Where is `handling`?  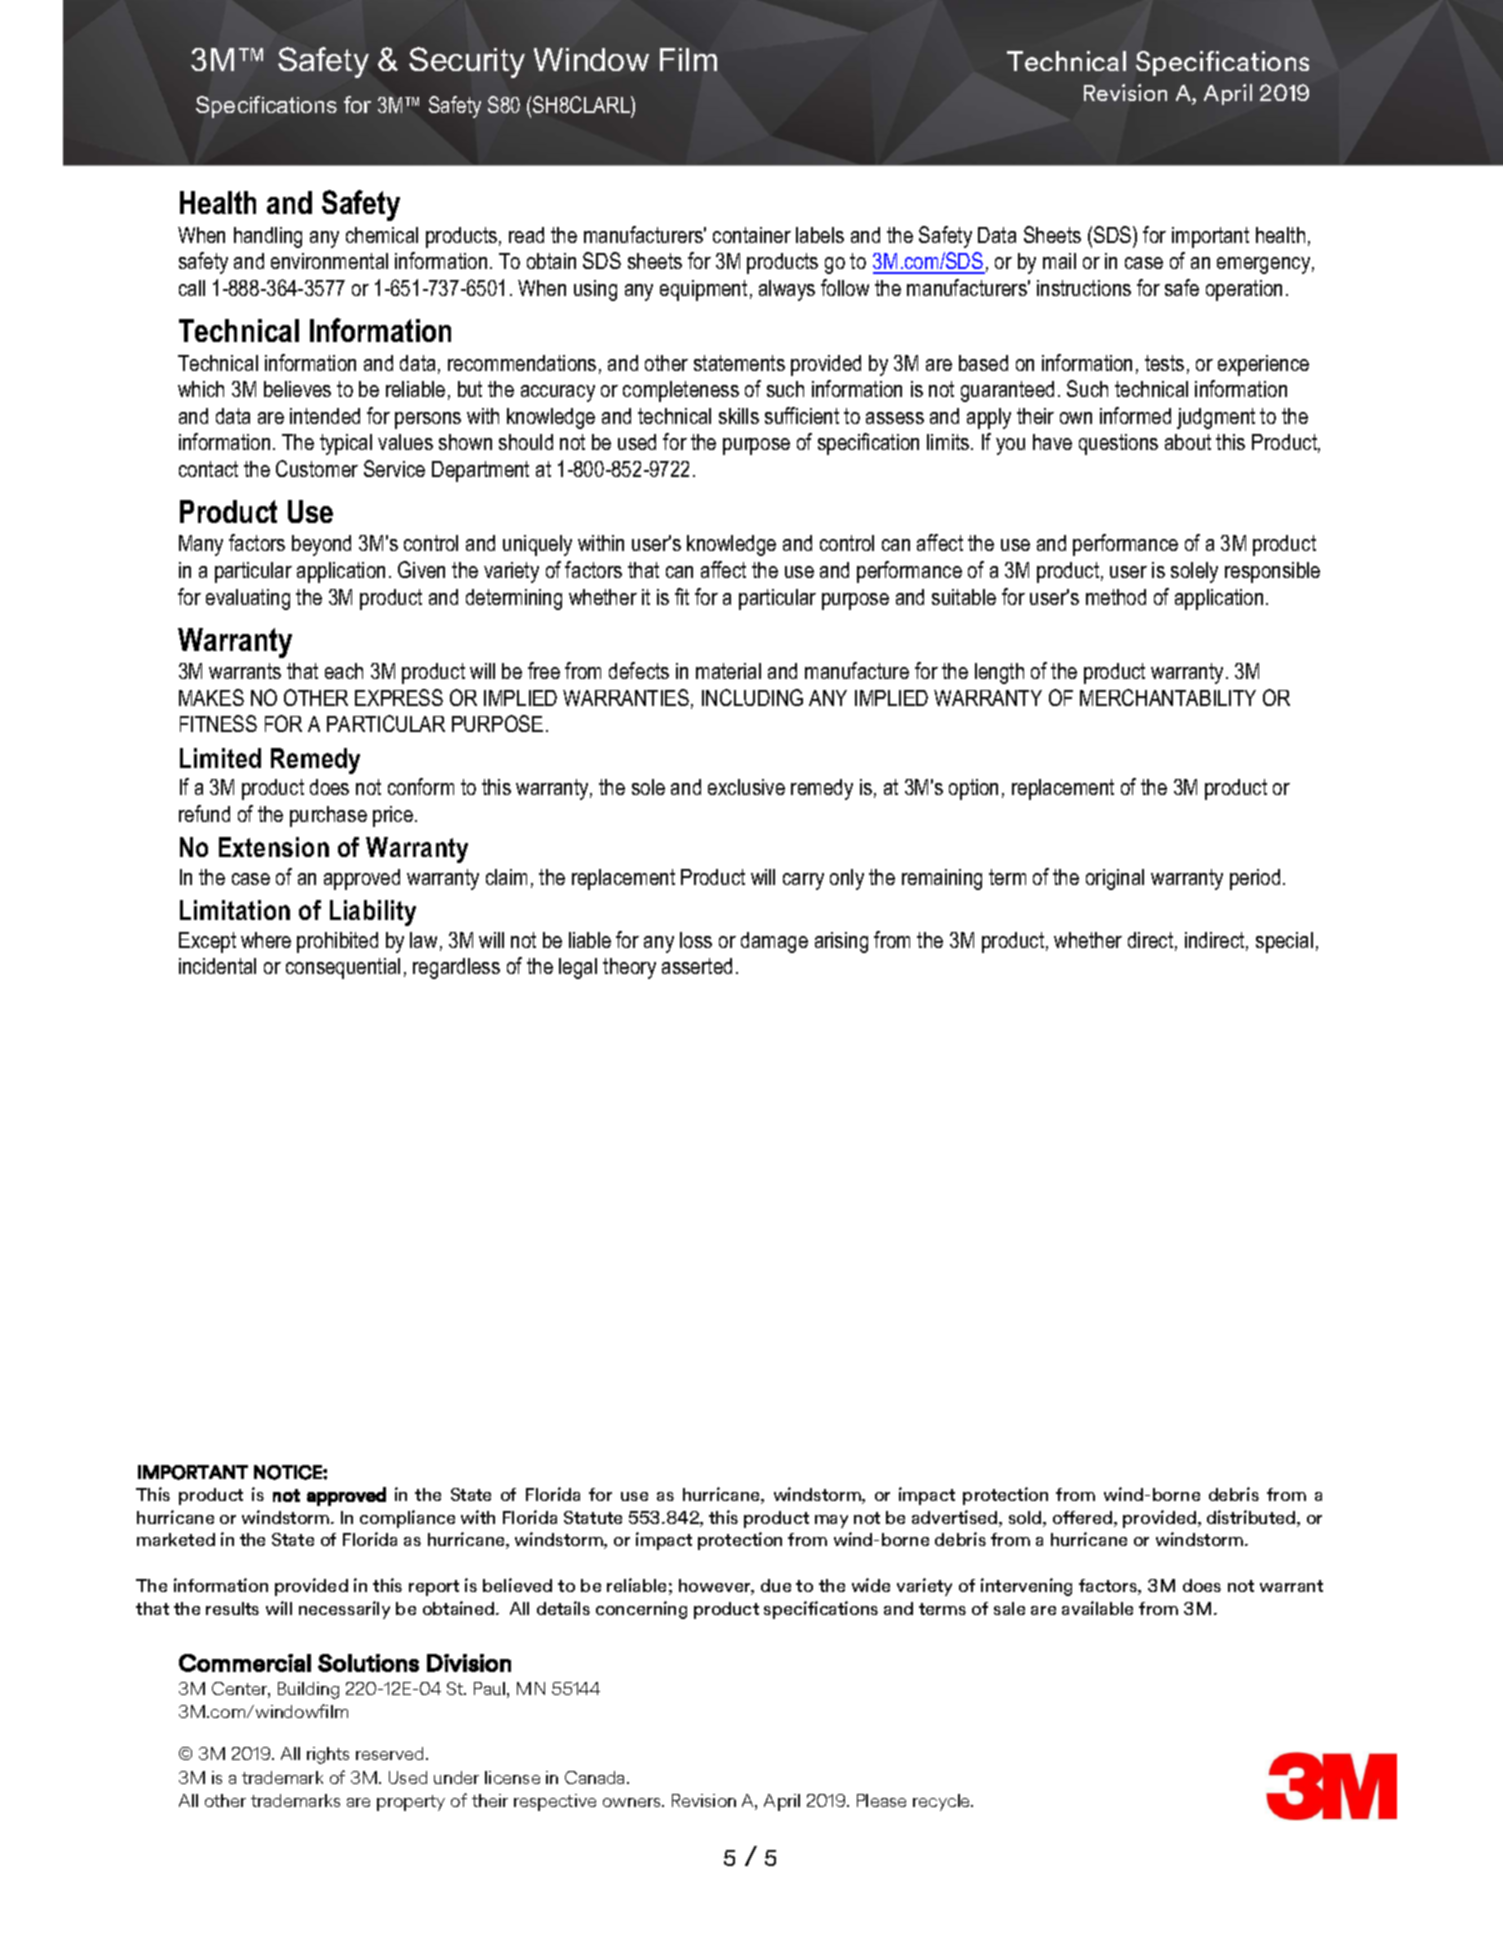
handling is located at coordinates (268, 237).
